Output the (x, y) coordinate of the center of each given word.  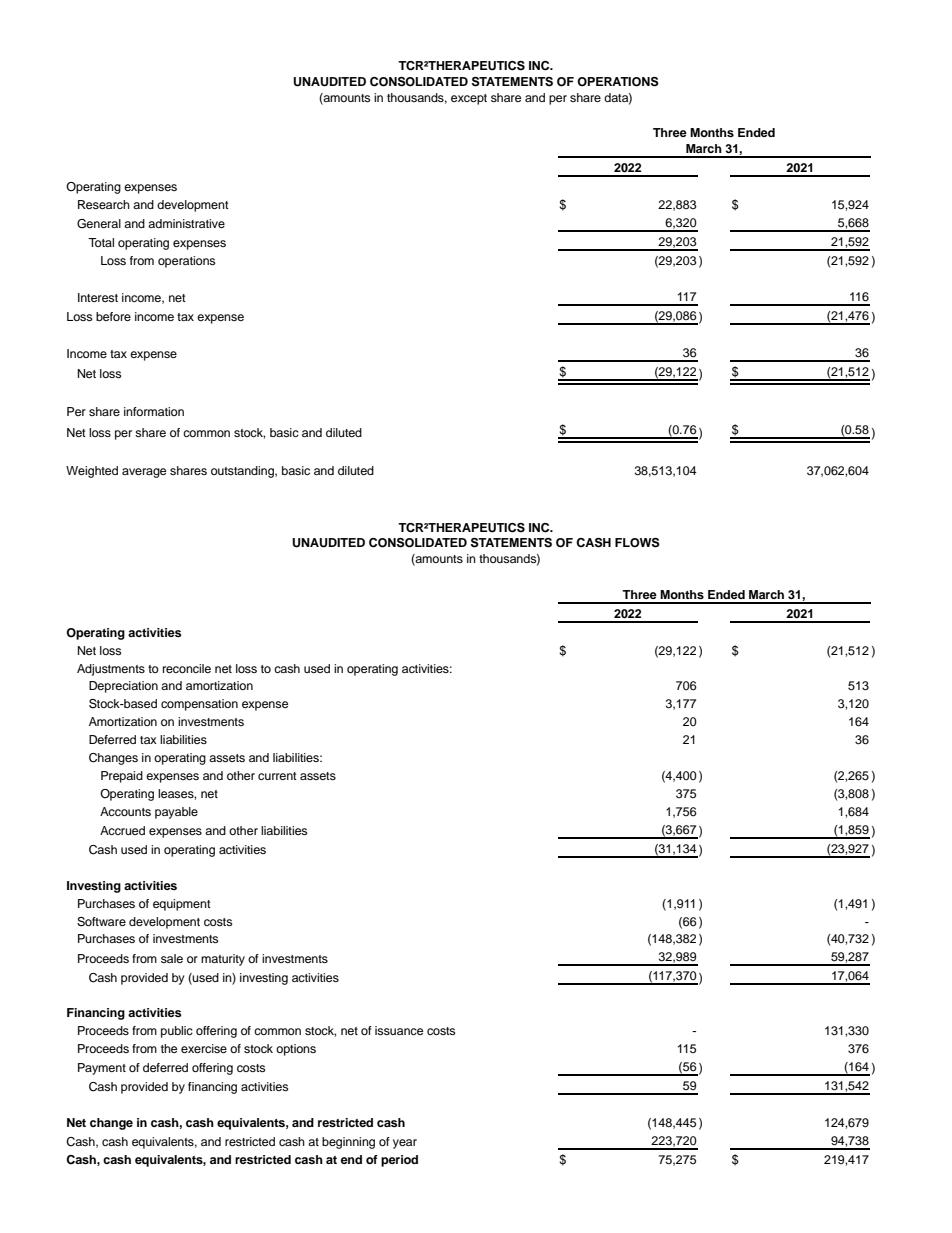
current (277, 776)
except (469, 99)
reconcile (187, 668)
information (154, 411)
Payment (102, 1069)
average (144, 473)
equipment (182, 905)
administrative (186, 223)
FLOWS (637, 543)
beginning (348, 1143)
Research (104, 204)
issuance (399, 1030)
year (405, 1144)
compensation (199, 705)
